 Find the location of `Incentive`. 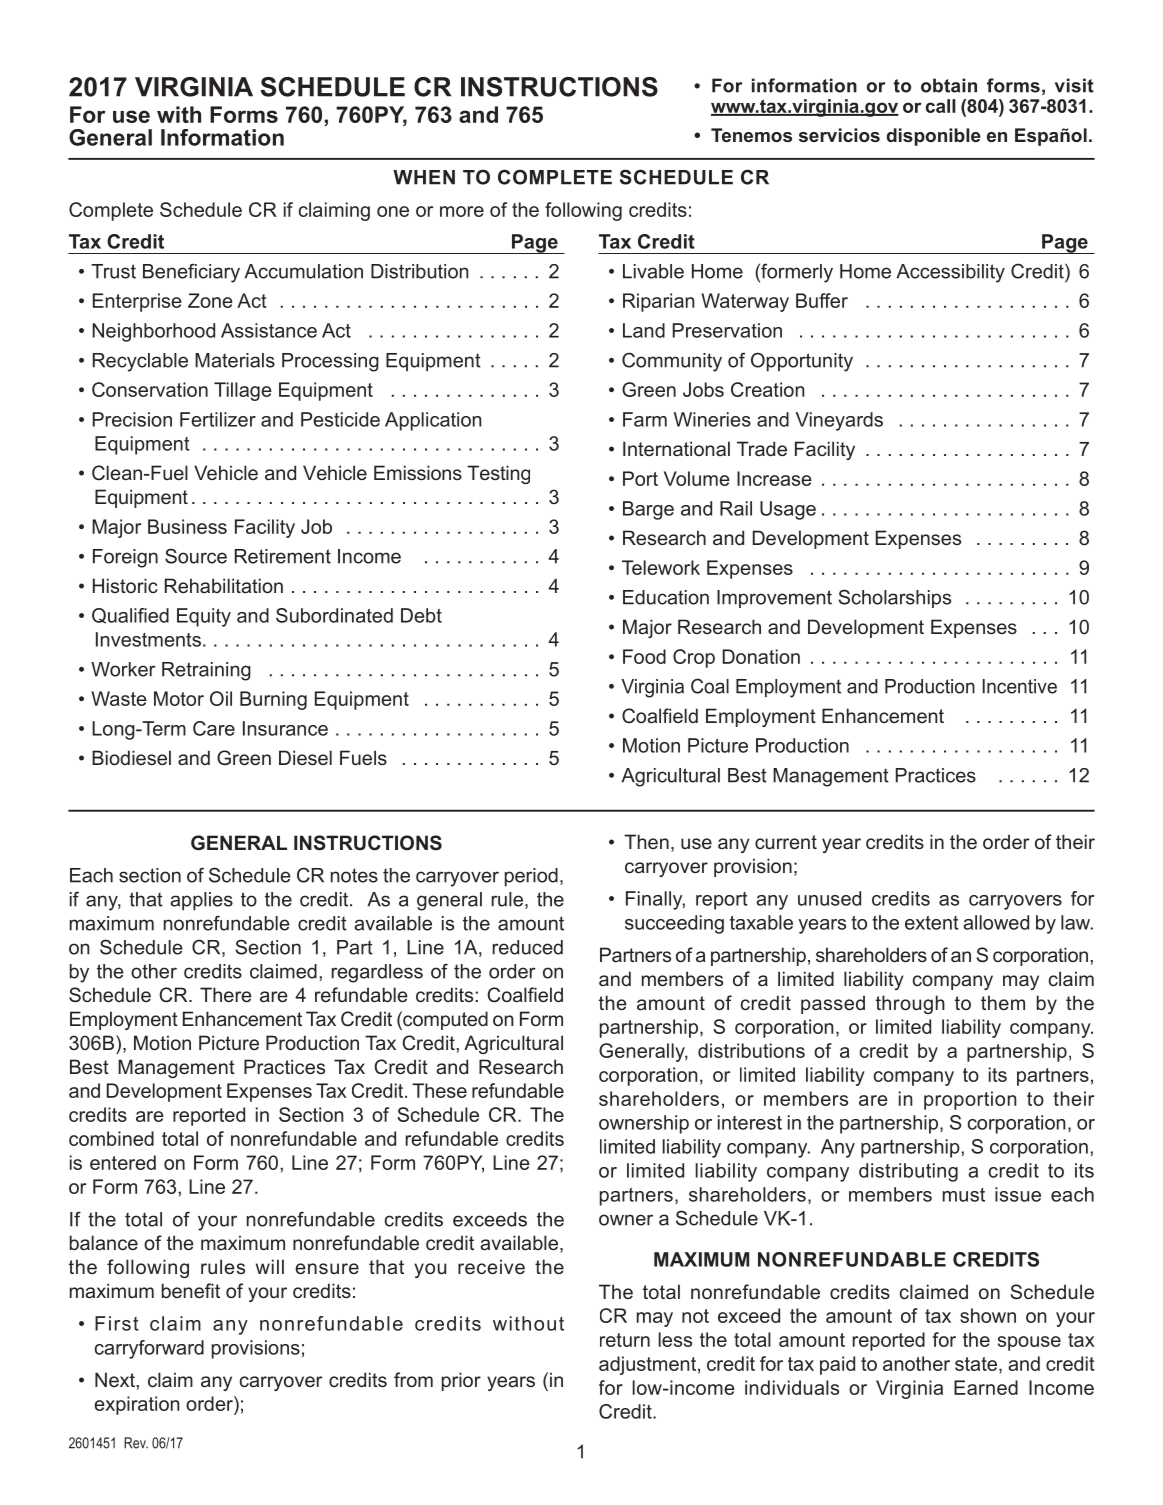

Incentive is located at coordinates (1019, 686).
